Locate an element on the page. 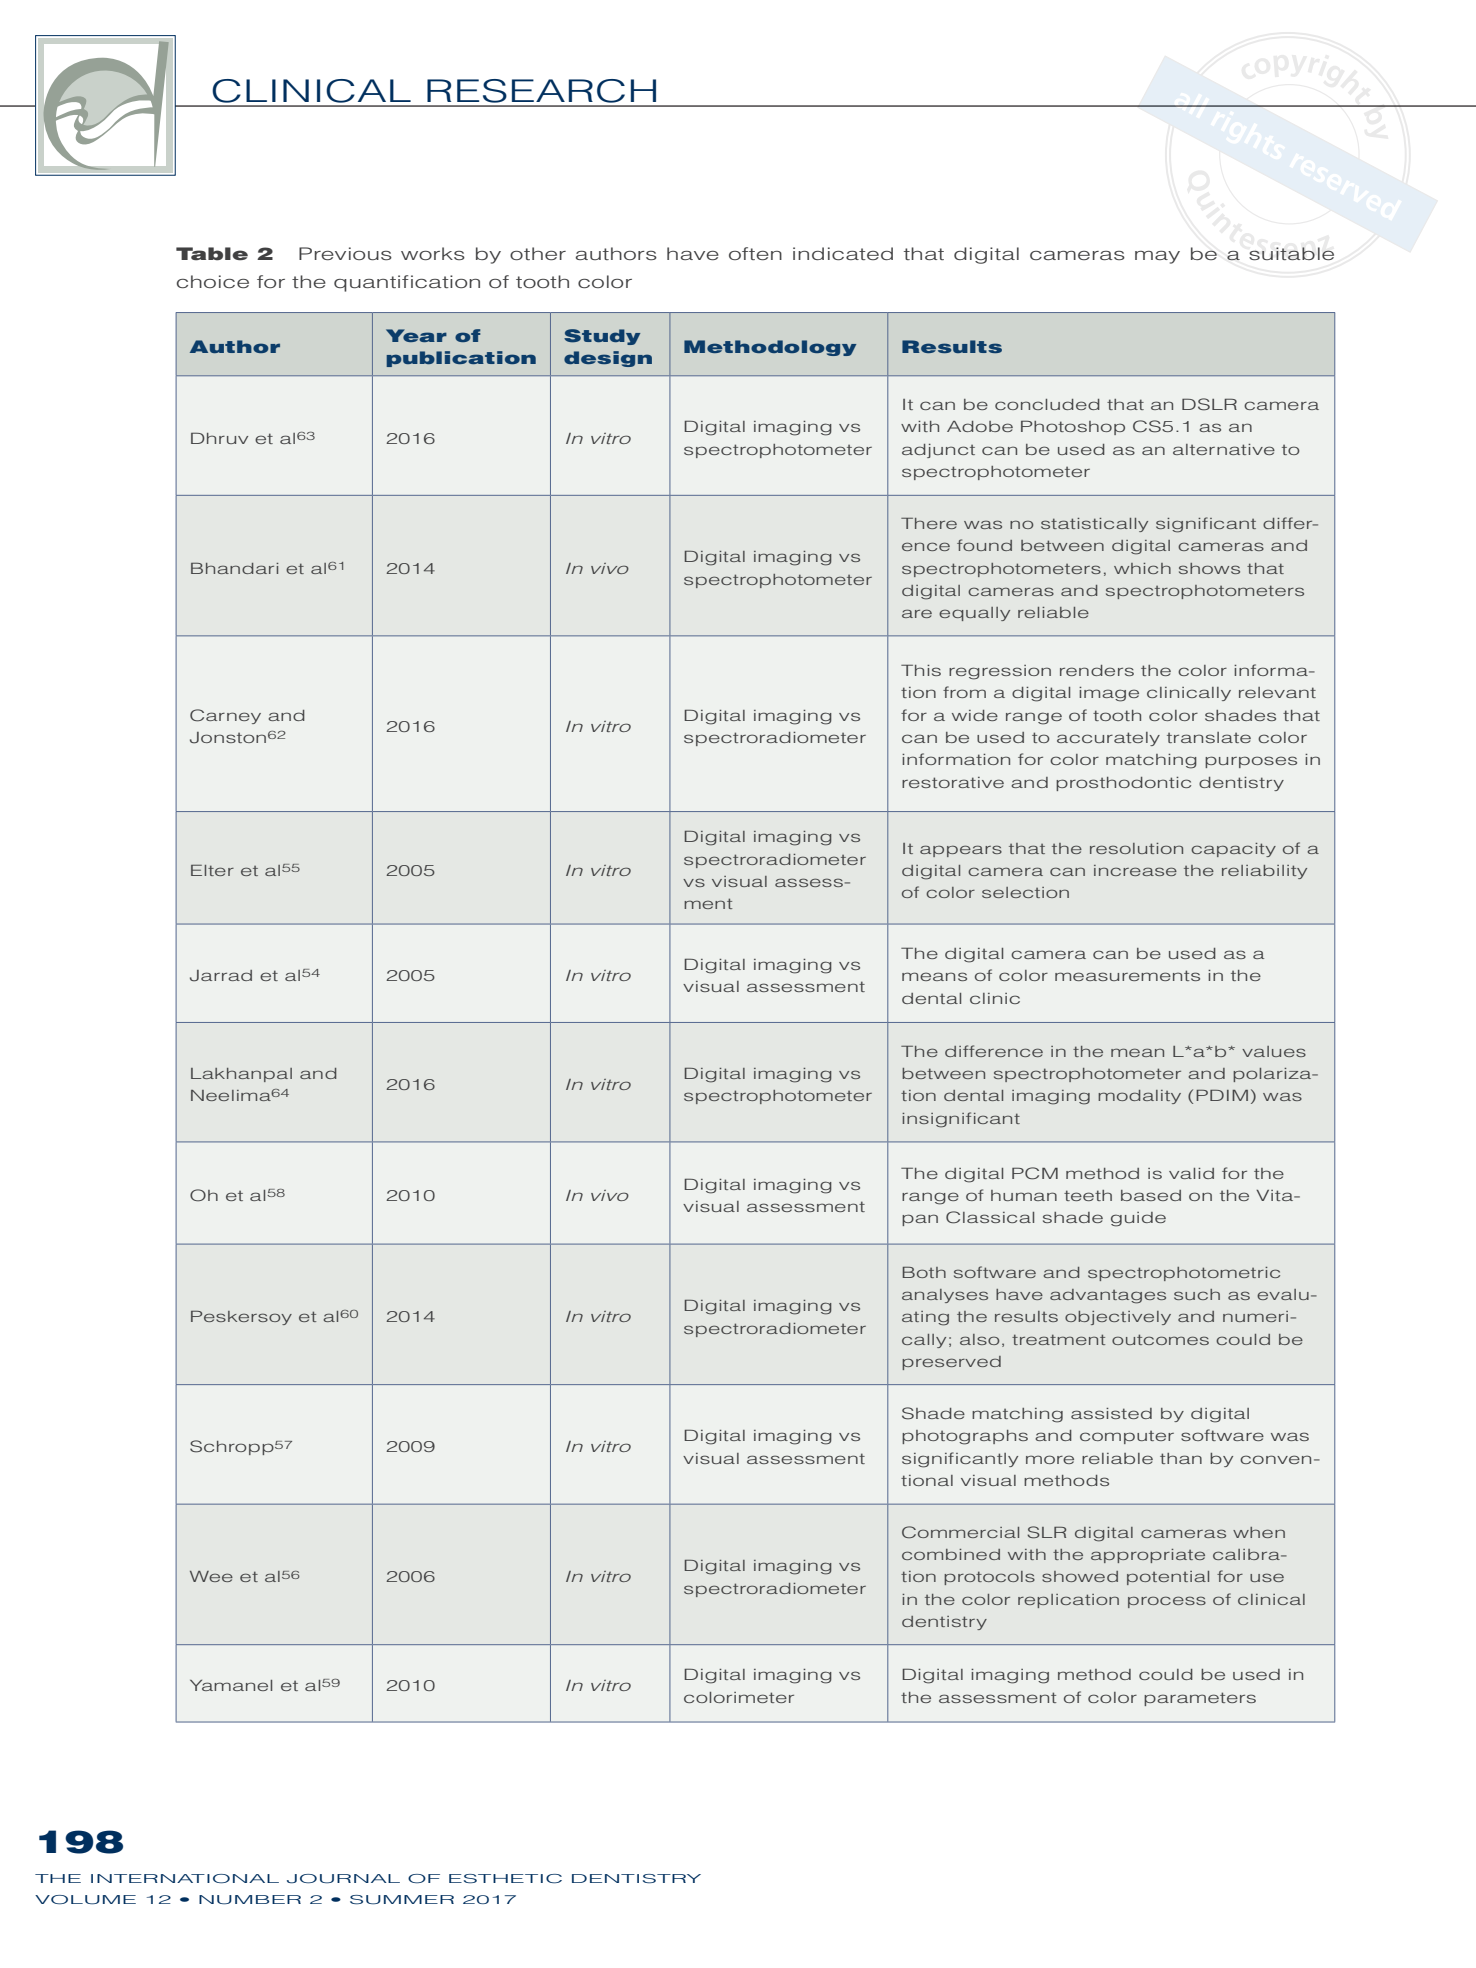 This document has height=1968, width=1476. computer is located at coordinates (1127, 1437).
